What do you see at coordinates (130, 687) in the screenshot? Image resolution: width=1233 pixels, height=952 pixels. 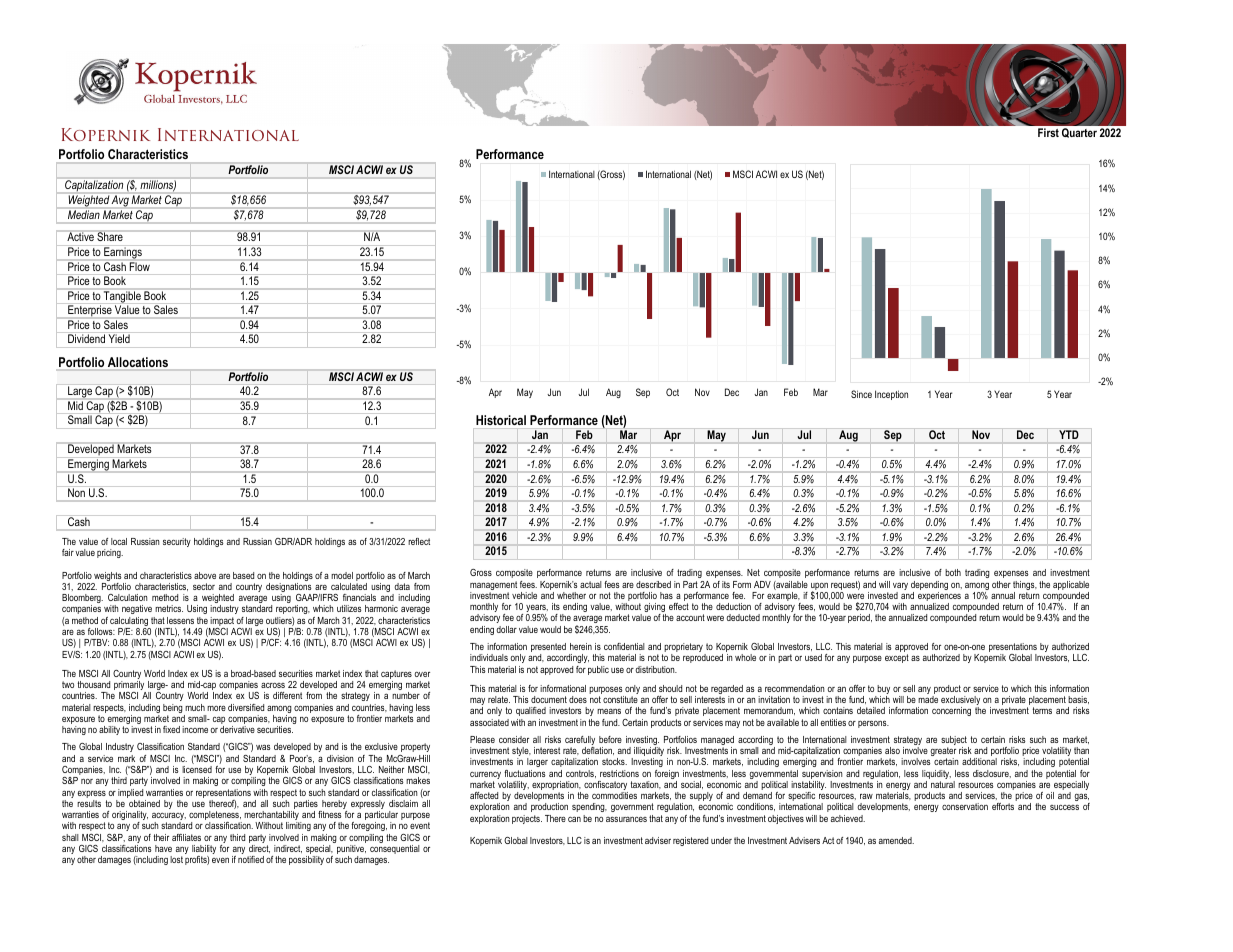 I see `primarily` at bounding box center [130, 687].
